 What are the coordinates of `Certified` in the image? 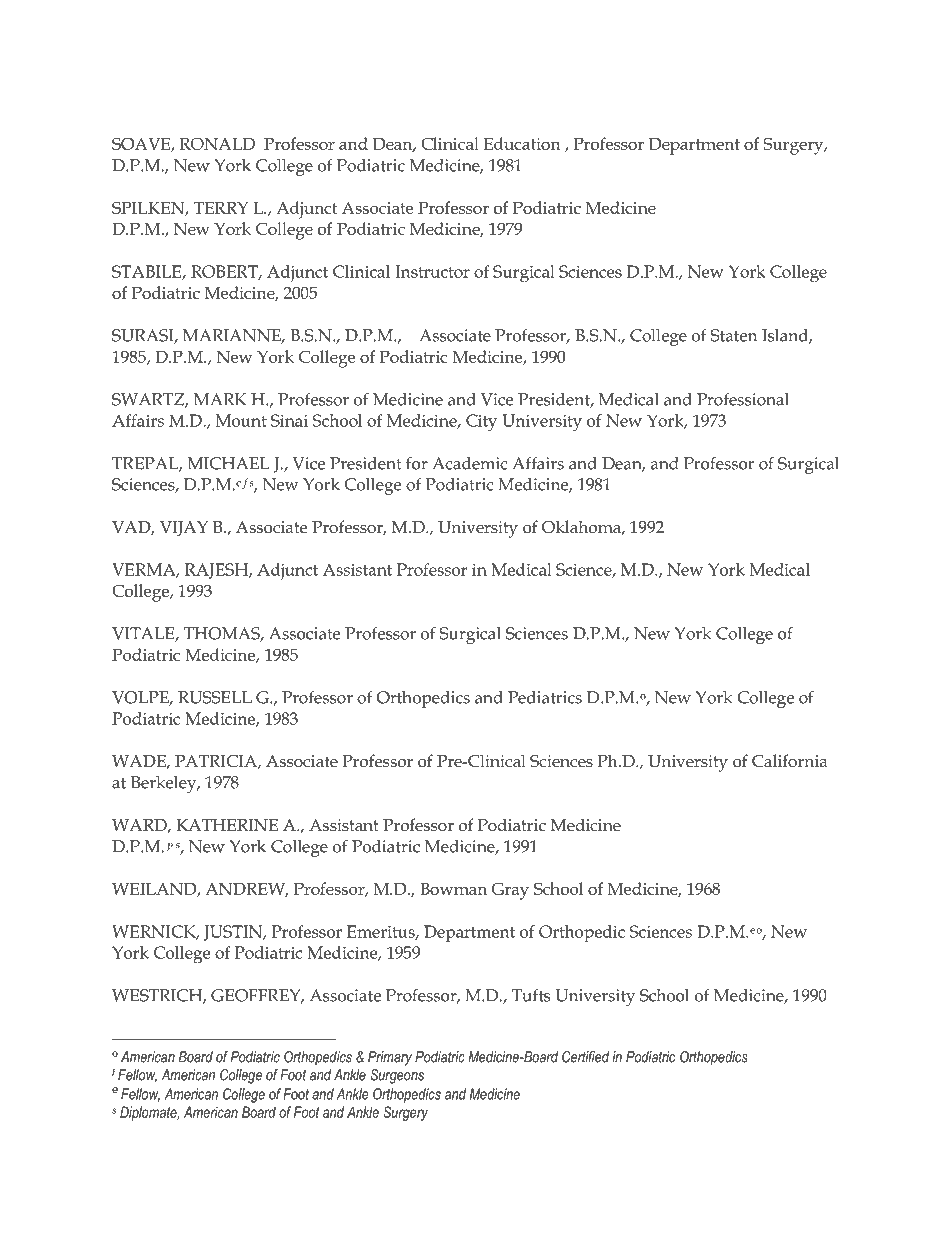 It's located at (585, 1057).
